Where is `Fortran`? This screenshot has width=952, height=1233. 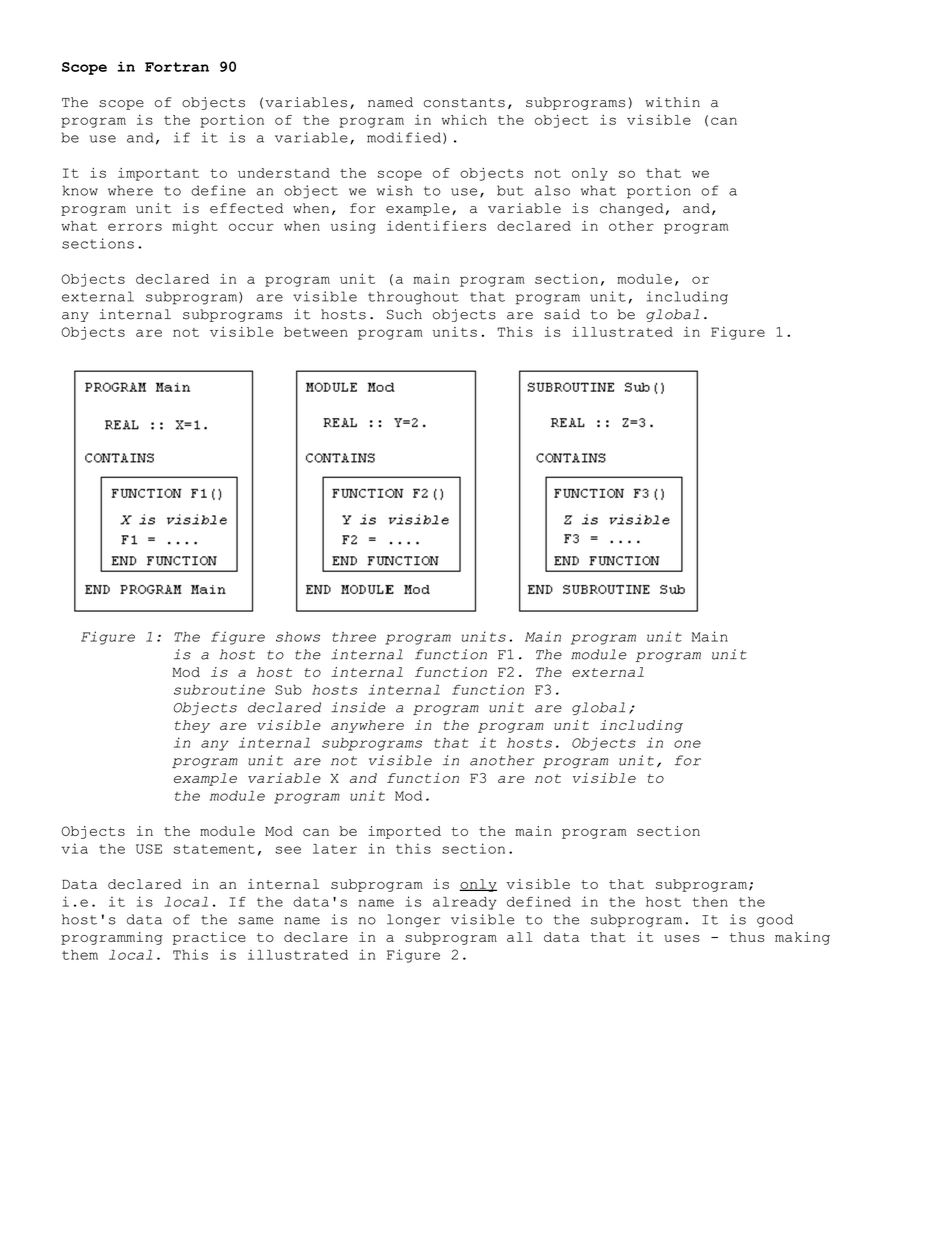 Fortran is located at coordinates (177, 67).
